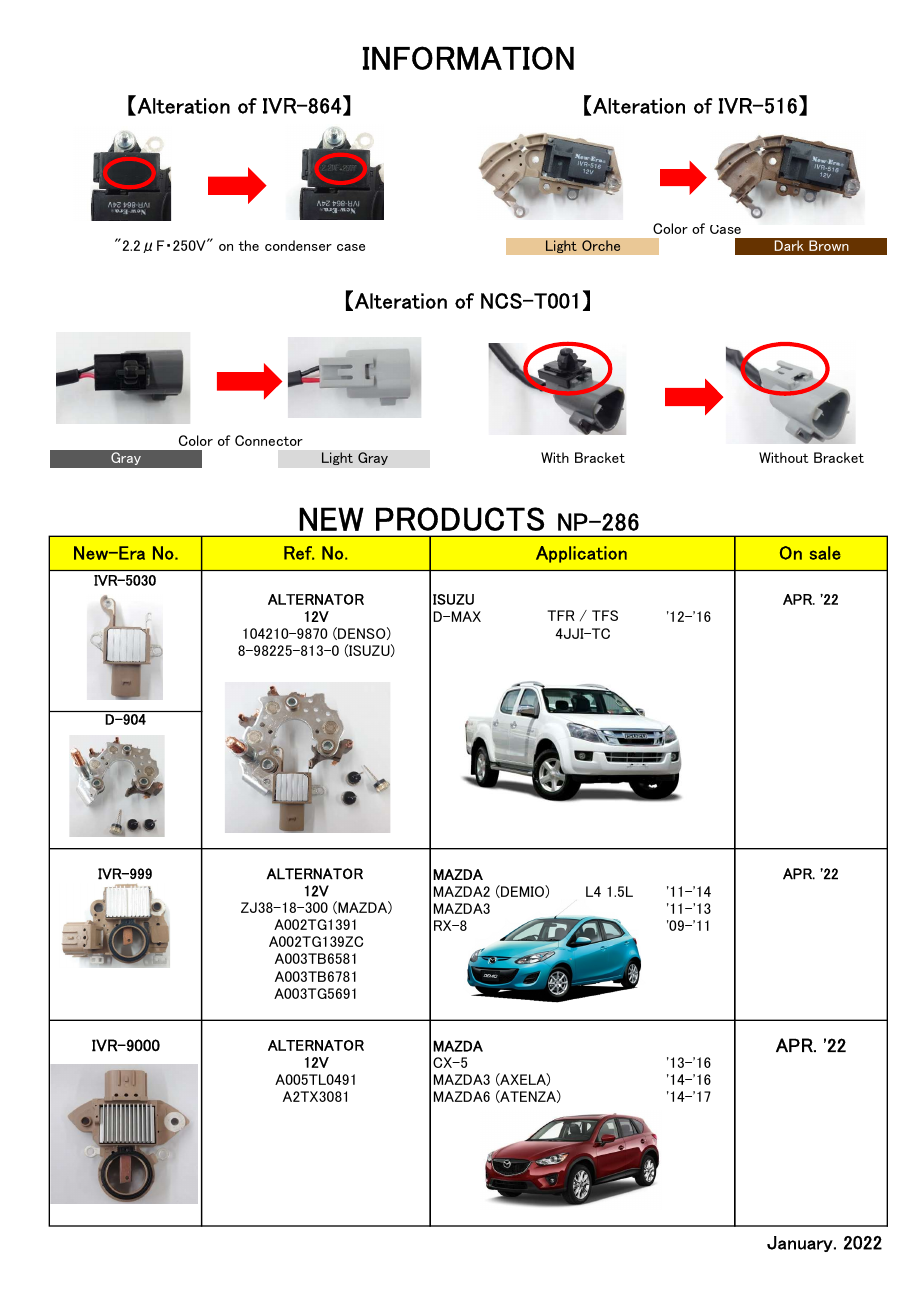 The image size is (924, 1308). I want to click on condenser, so click(298, 245).
